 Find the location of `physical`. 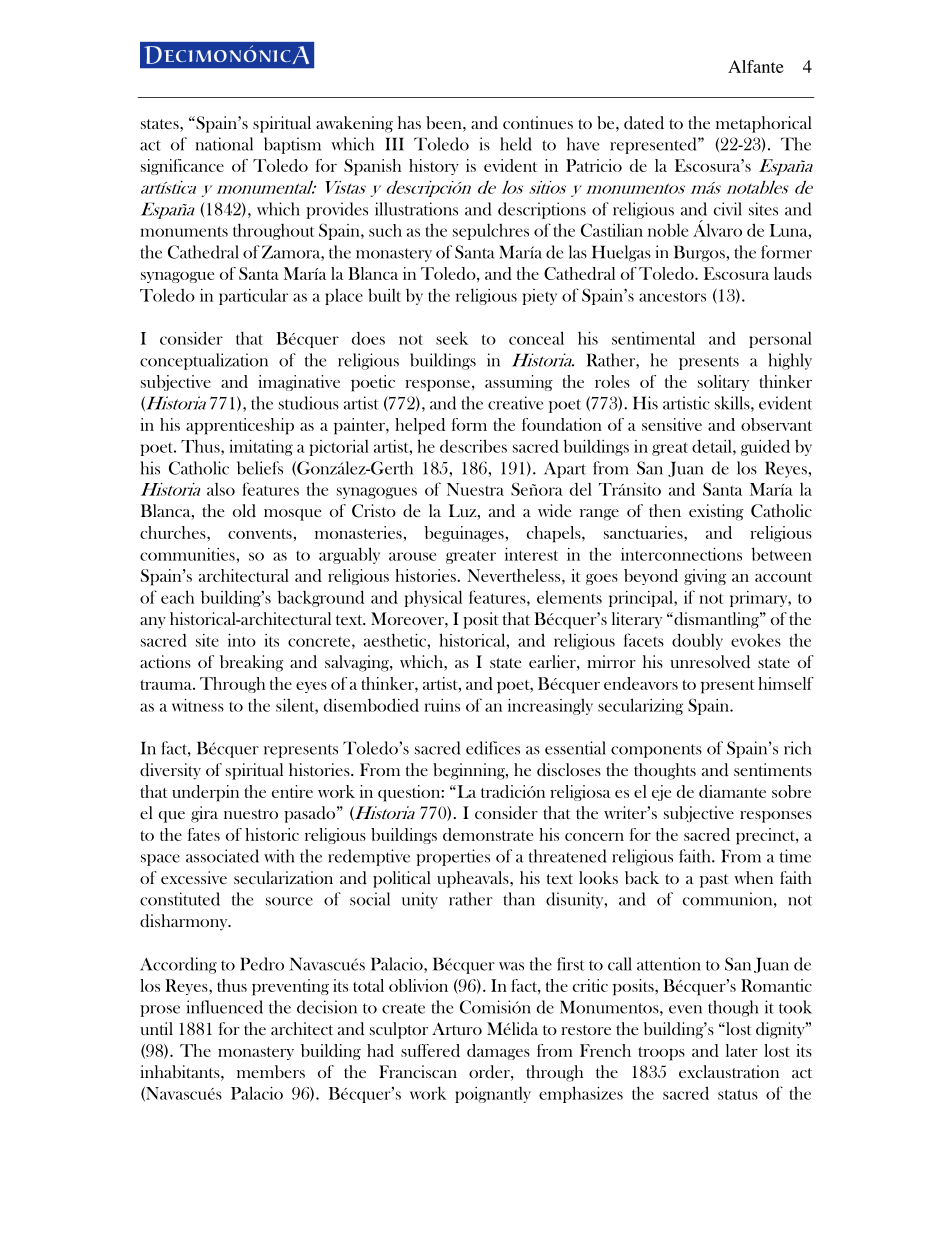

physical is located at coordinates (433, 598).
